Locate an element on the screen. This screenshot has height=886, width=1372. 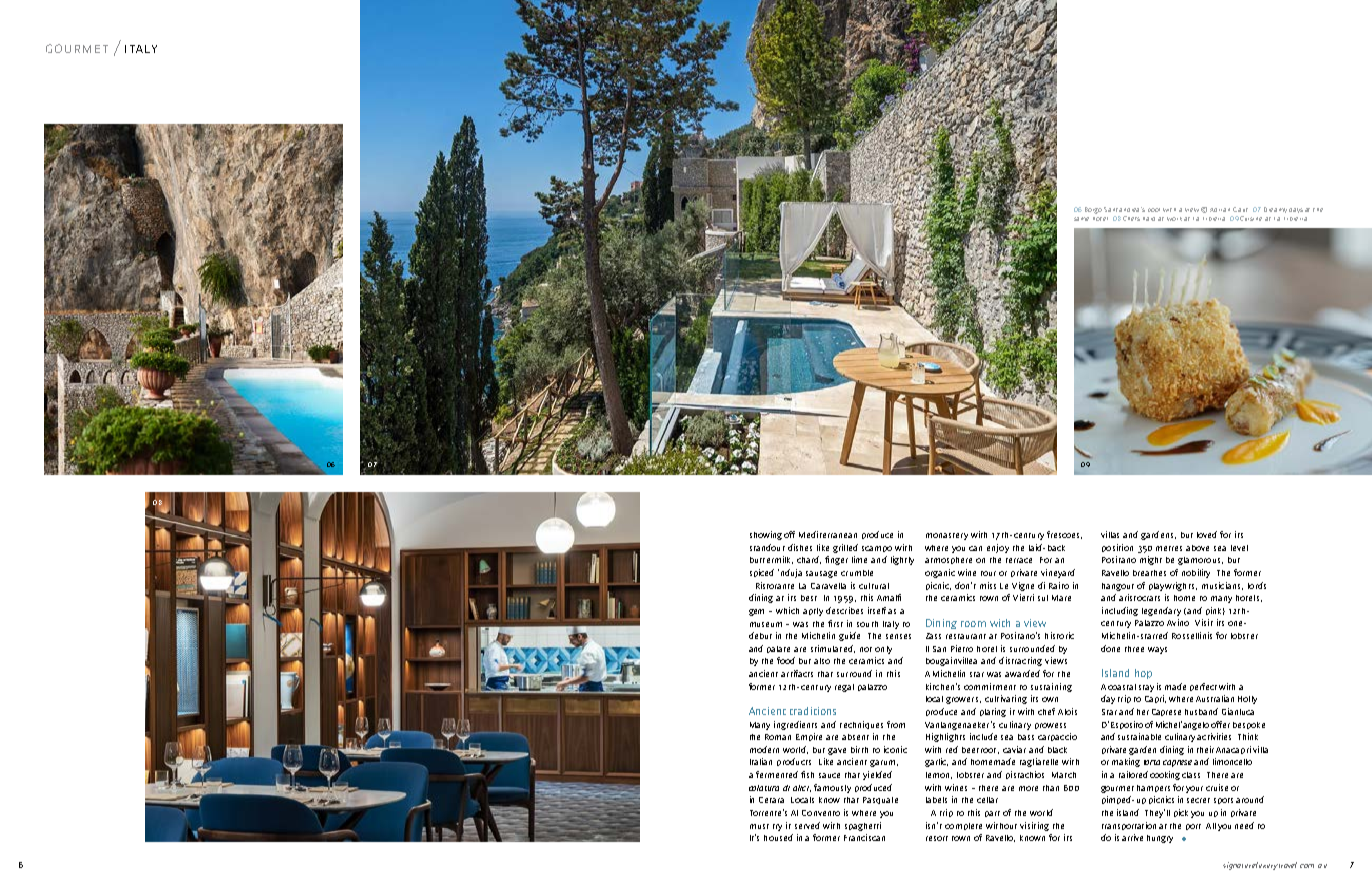
best is located at coordinates (809, 598).
